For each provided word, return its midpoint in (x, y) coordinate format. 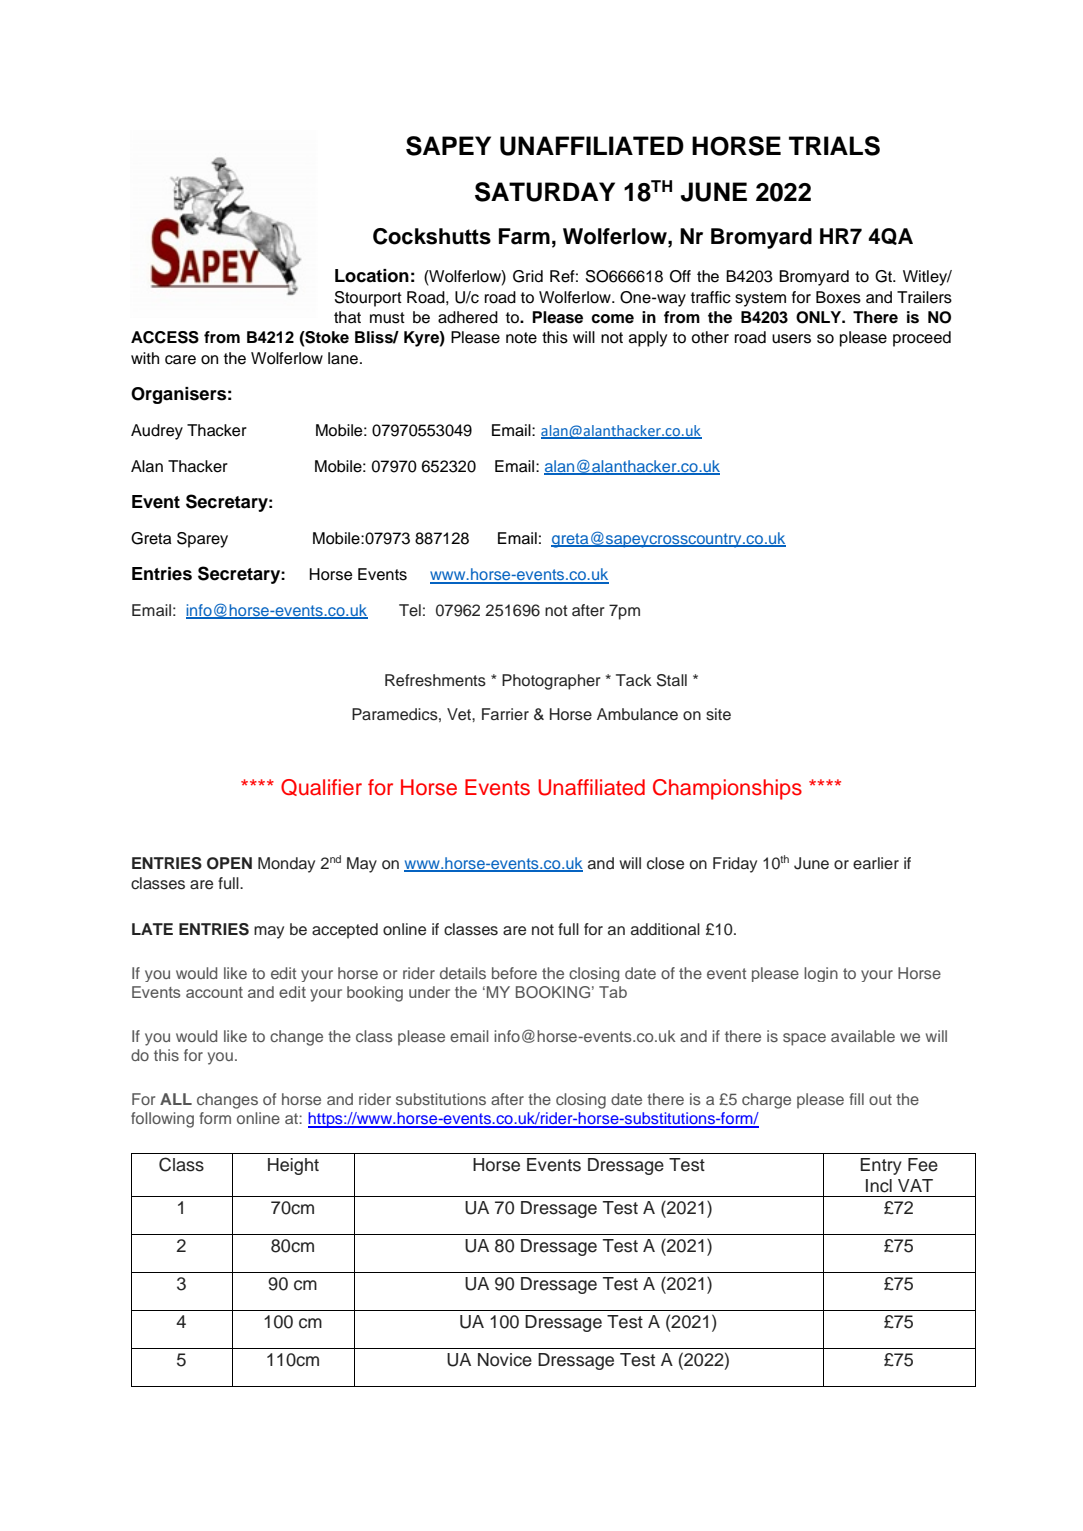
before (514, 973)
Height (293, 1166)
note (521, 338)
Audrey (157, 432)
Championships (727, 789)
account (214, 992)
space (804, 1039)
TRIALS (834, 146)
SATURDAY (545, 192)
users (791, 339)
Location (372, 276)
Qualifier (321, 787)
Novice (505, 1360)
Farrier (505, 714)
